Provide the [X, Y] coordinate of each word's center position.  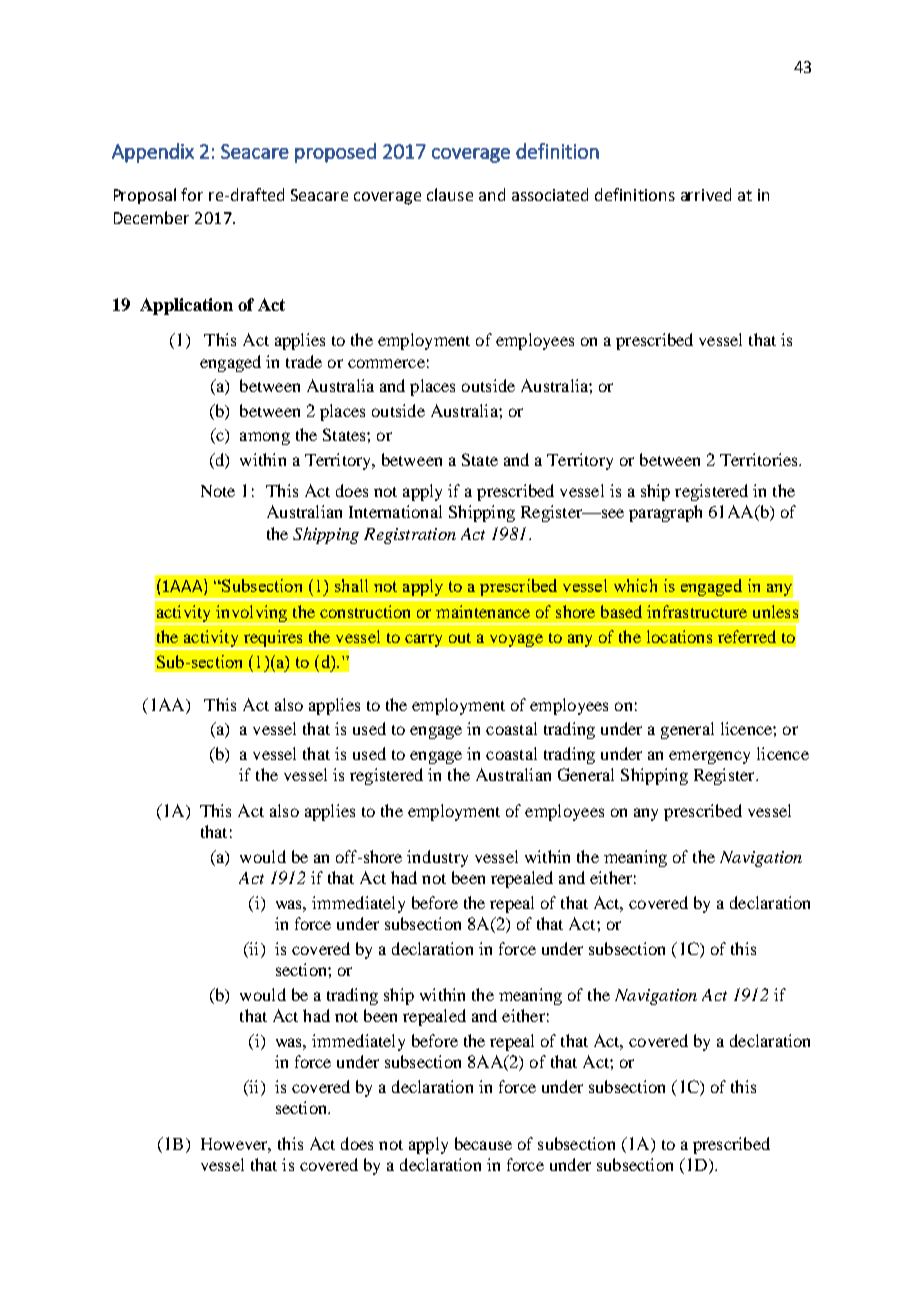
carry [423, 640]
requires [273, 639]
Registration [410, 536]
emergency [709, 757]
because [483, 1143]
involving [252, 615]
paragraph [665, 513]
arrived [706, 194]
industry [437, 858]
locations [679, 636]
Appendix [153, 153]
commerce [386, 363]
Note [218, 491]
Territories [760, 459]
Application [186, 306]
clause [450, 194]
